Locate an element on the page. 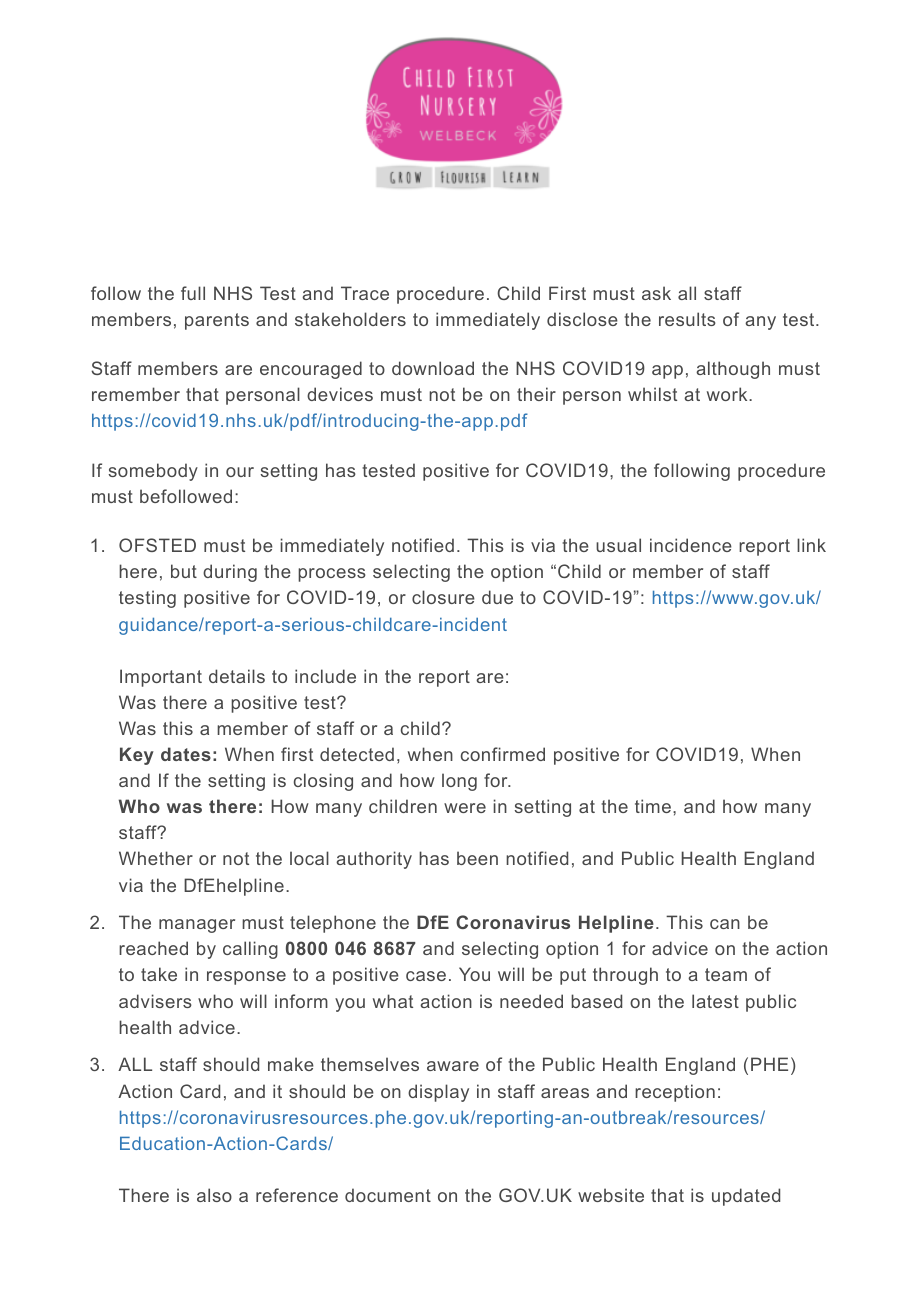 The width and height of the page is (924, 1308). team is located at coordinates (726, 974).
